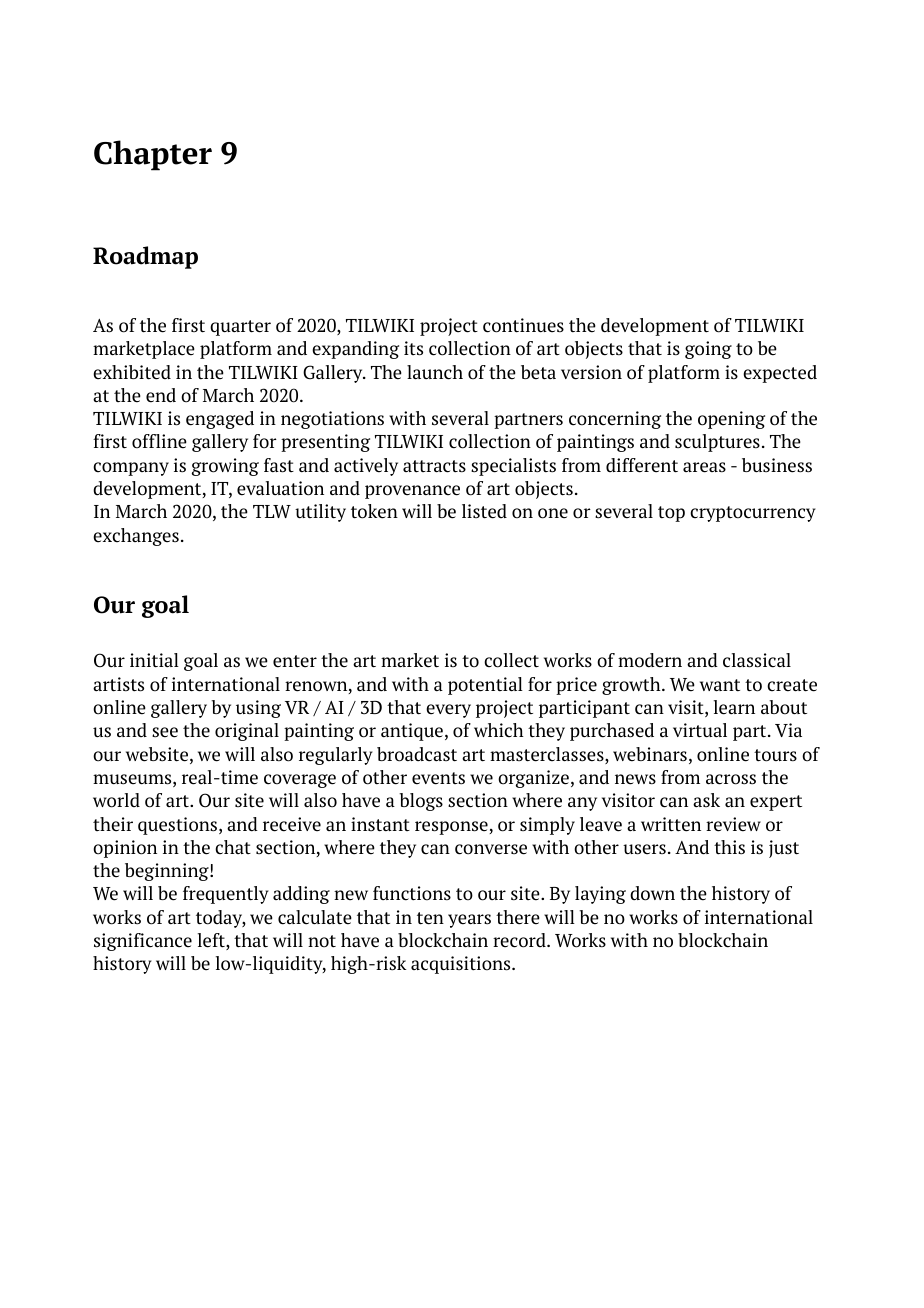 Image resolution: width=924 pixels, height=1308 pixels. What do you see at coordinates (143, 942) in the image?
I see `significance` at bounding box center [143, 942].
